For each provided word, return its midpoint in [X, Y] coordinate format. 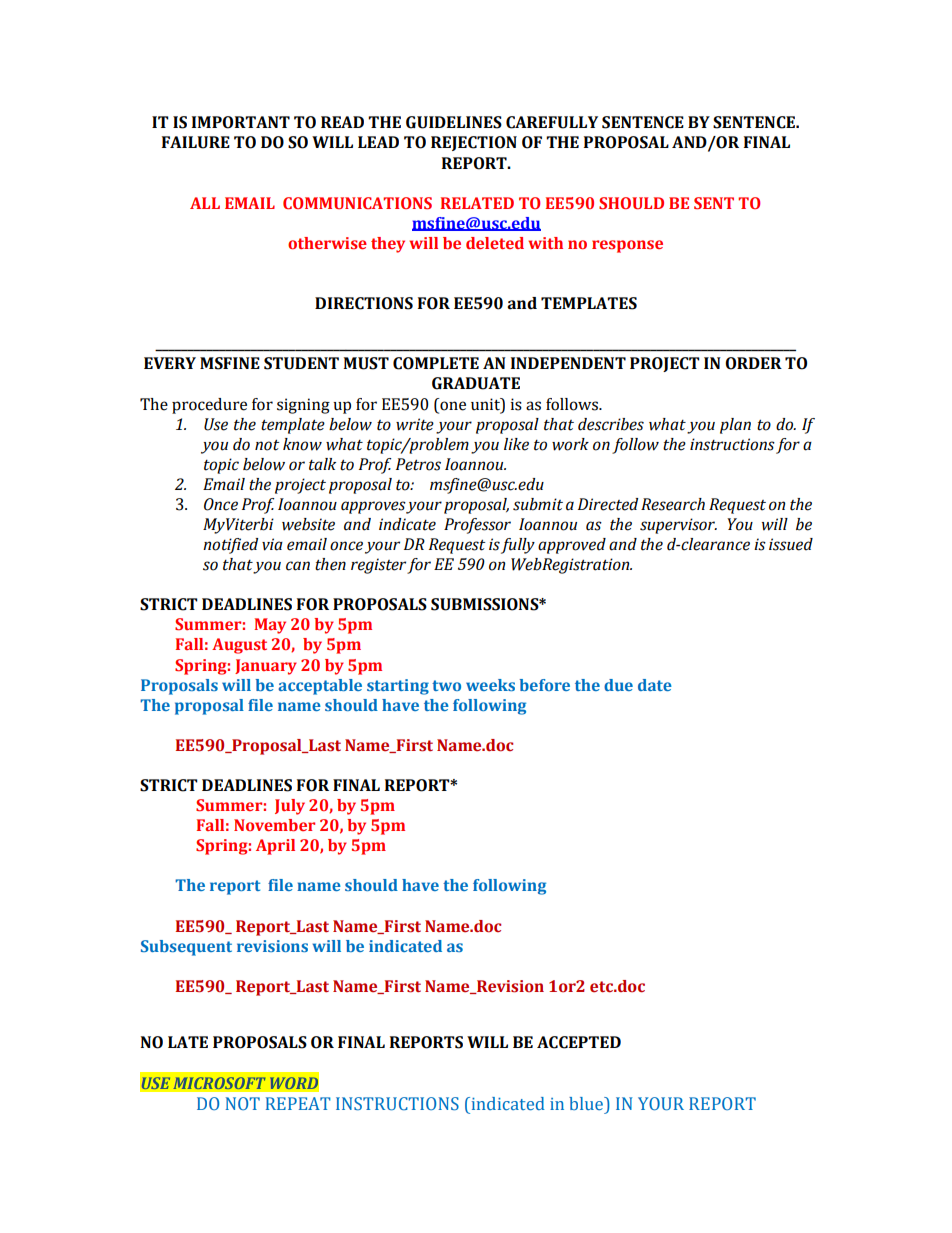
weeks [490, 685]
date [655, 685]
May [270, 626]
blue [587, 1103]
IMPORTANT [241, 122]
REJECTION [474, 143]
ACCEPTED [579, 1042]
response [627, 246]
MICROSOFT [220, 1083]
